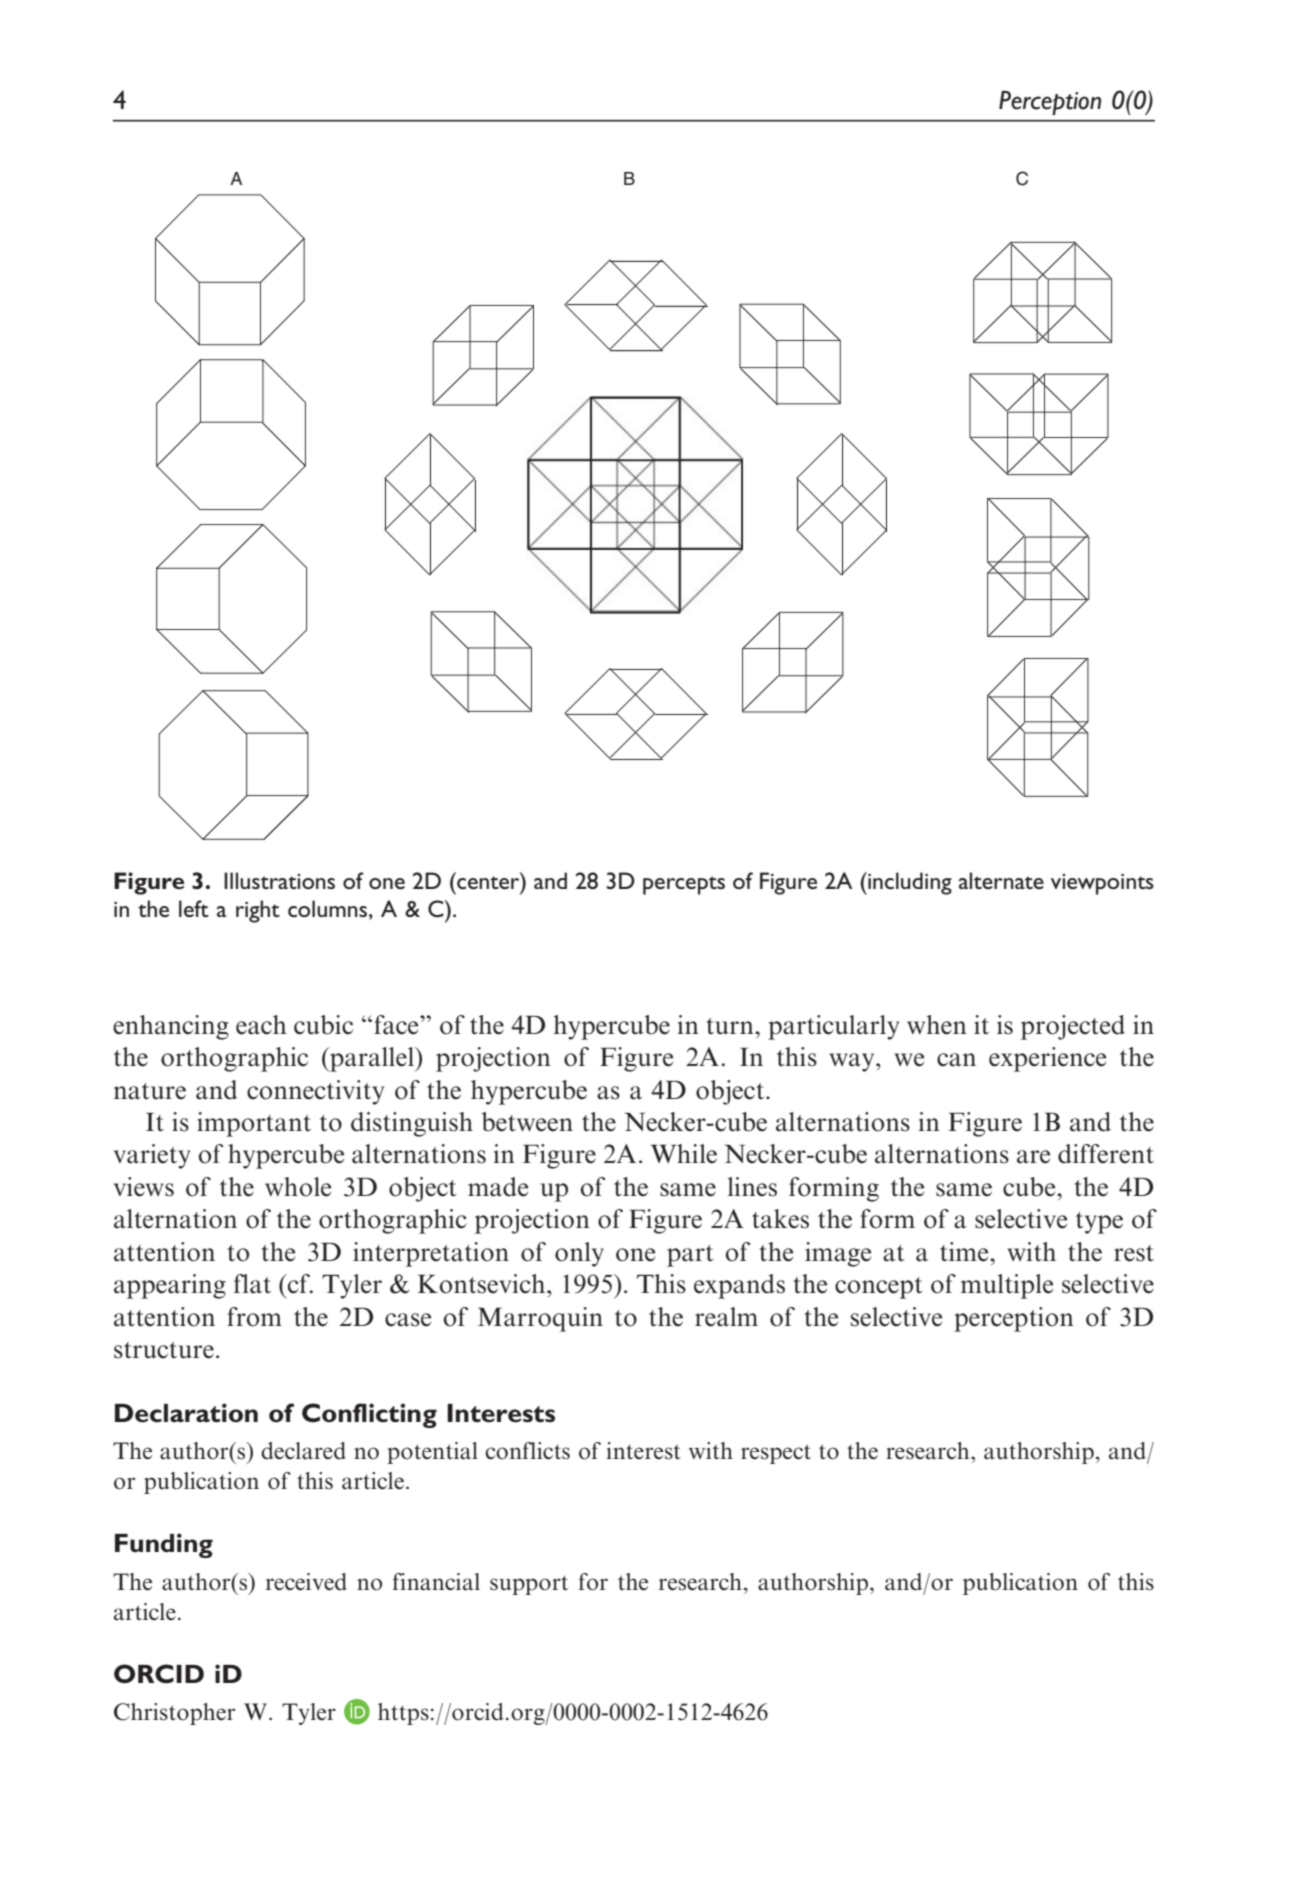 This screenshot has width=1313, height=1878. Describe the element at coordinates (1001, 880) in the screenshot. I see `alternate` at that location.
